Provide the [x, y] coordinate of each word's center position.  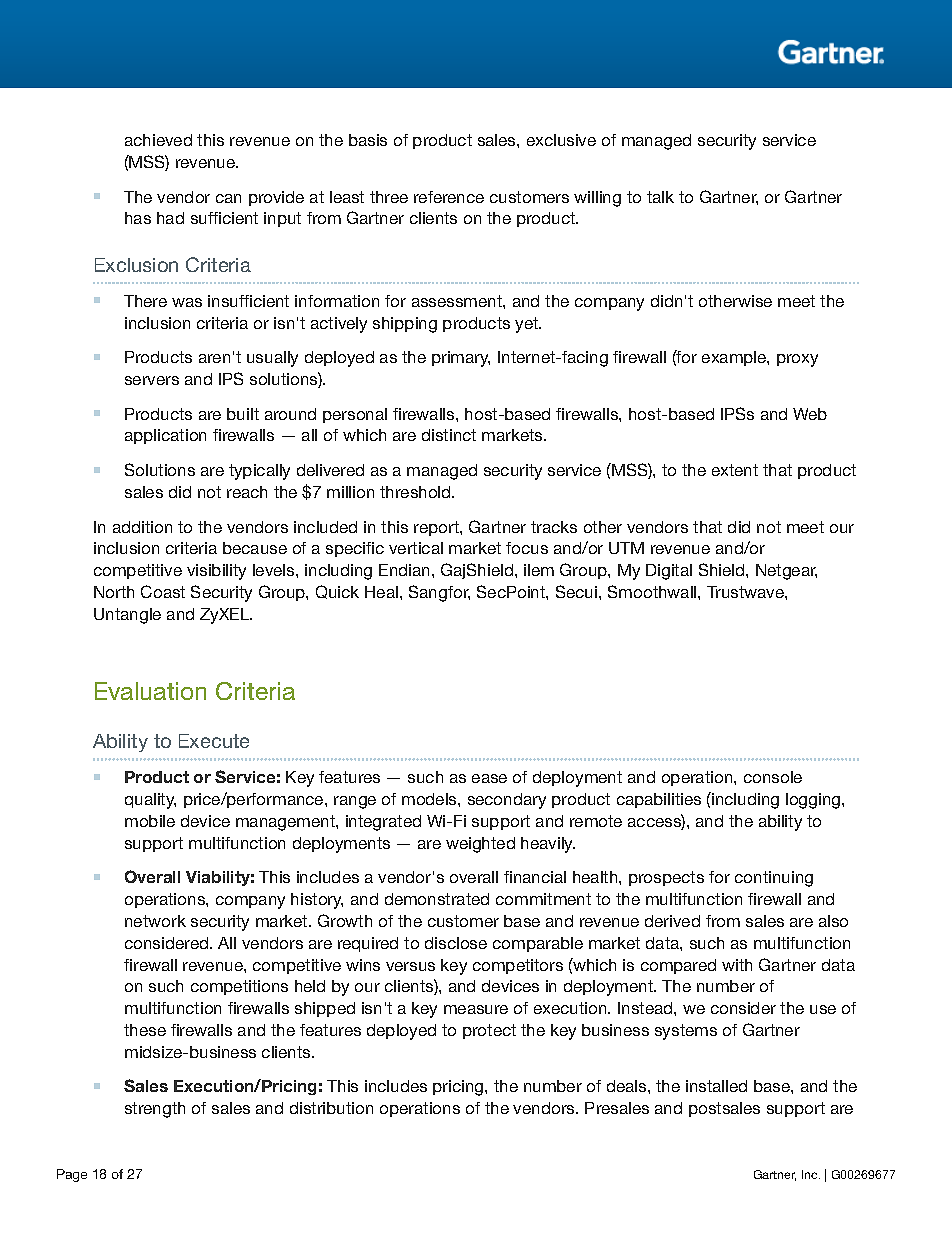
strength [155, 1110]
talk [660, 197]
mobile [150, 821]
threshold [416, 492]
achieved [158, 140]
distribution [331, 1108]
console [773, 777]
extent [735, 470]
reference [449, 197]
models [430, 799]
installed [716, 1086]
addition [142, 527]
